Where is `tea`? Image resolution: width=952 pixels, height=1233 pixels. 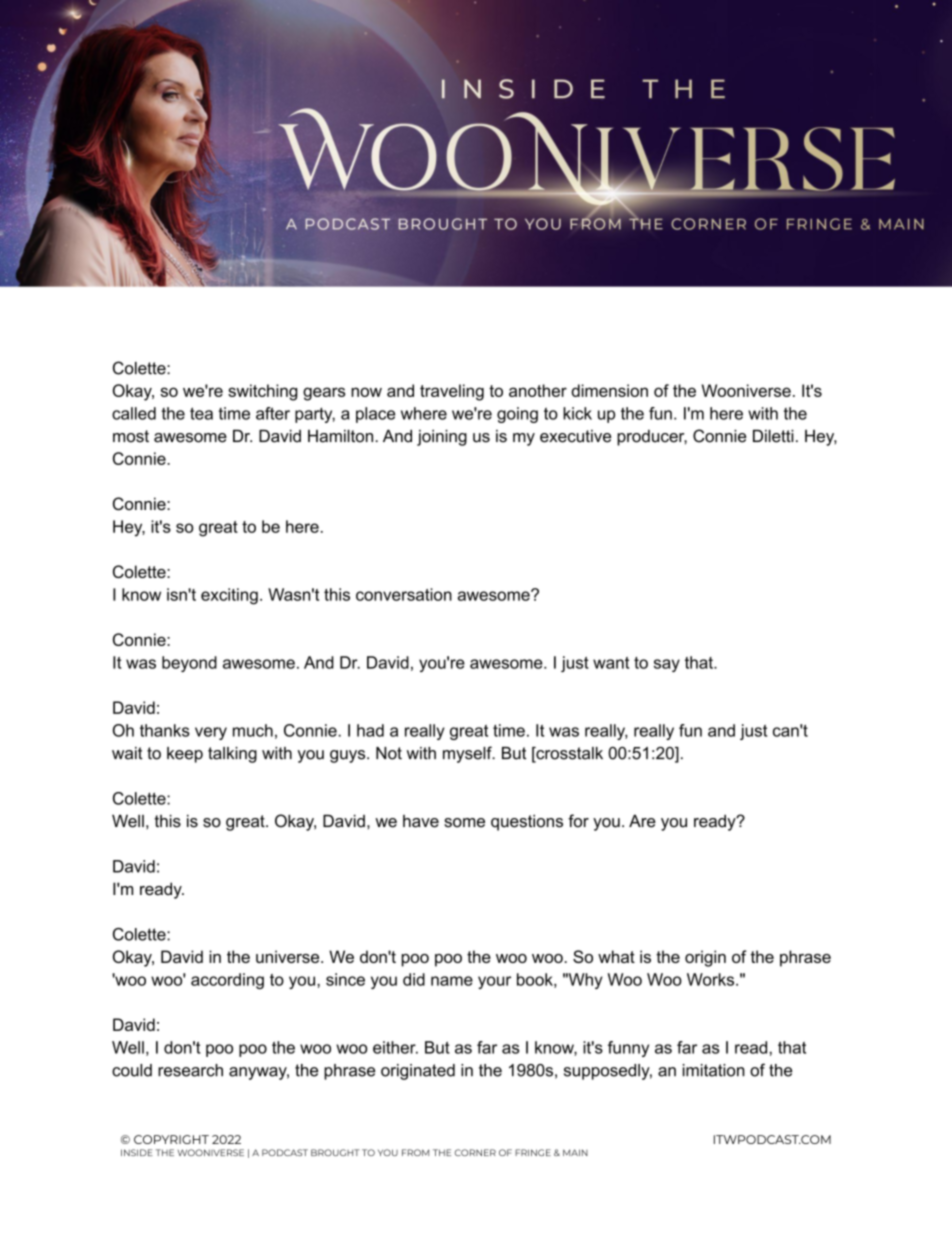
tea is located at coordinates (201, 413).
